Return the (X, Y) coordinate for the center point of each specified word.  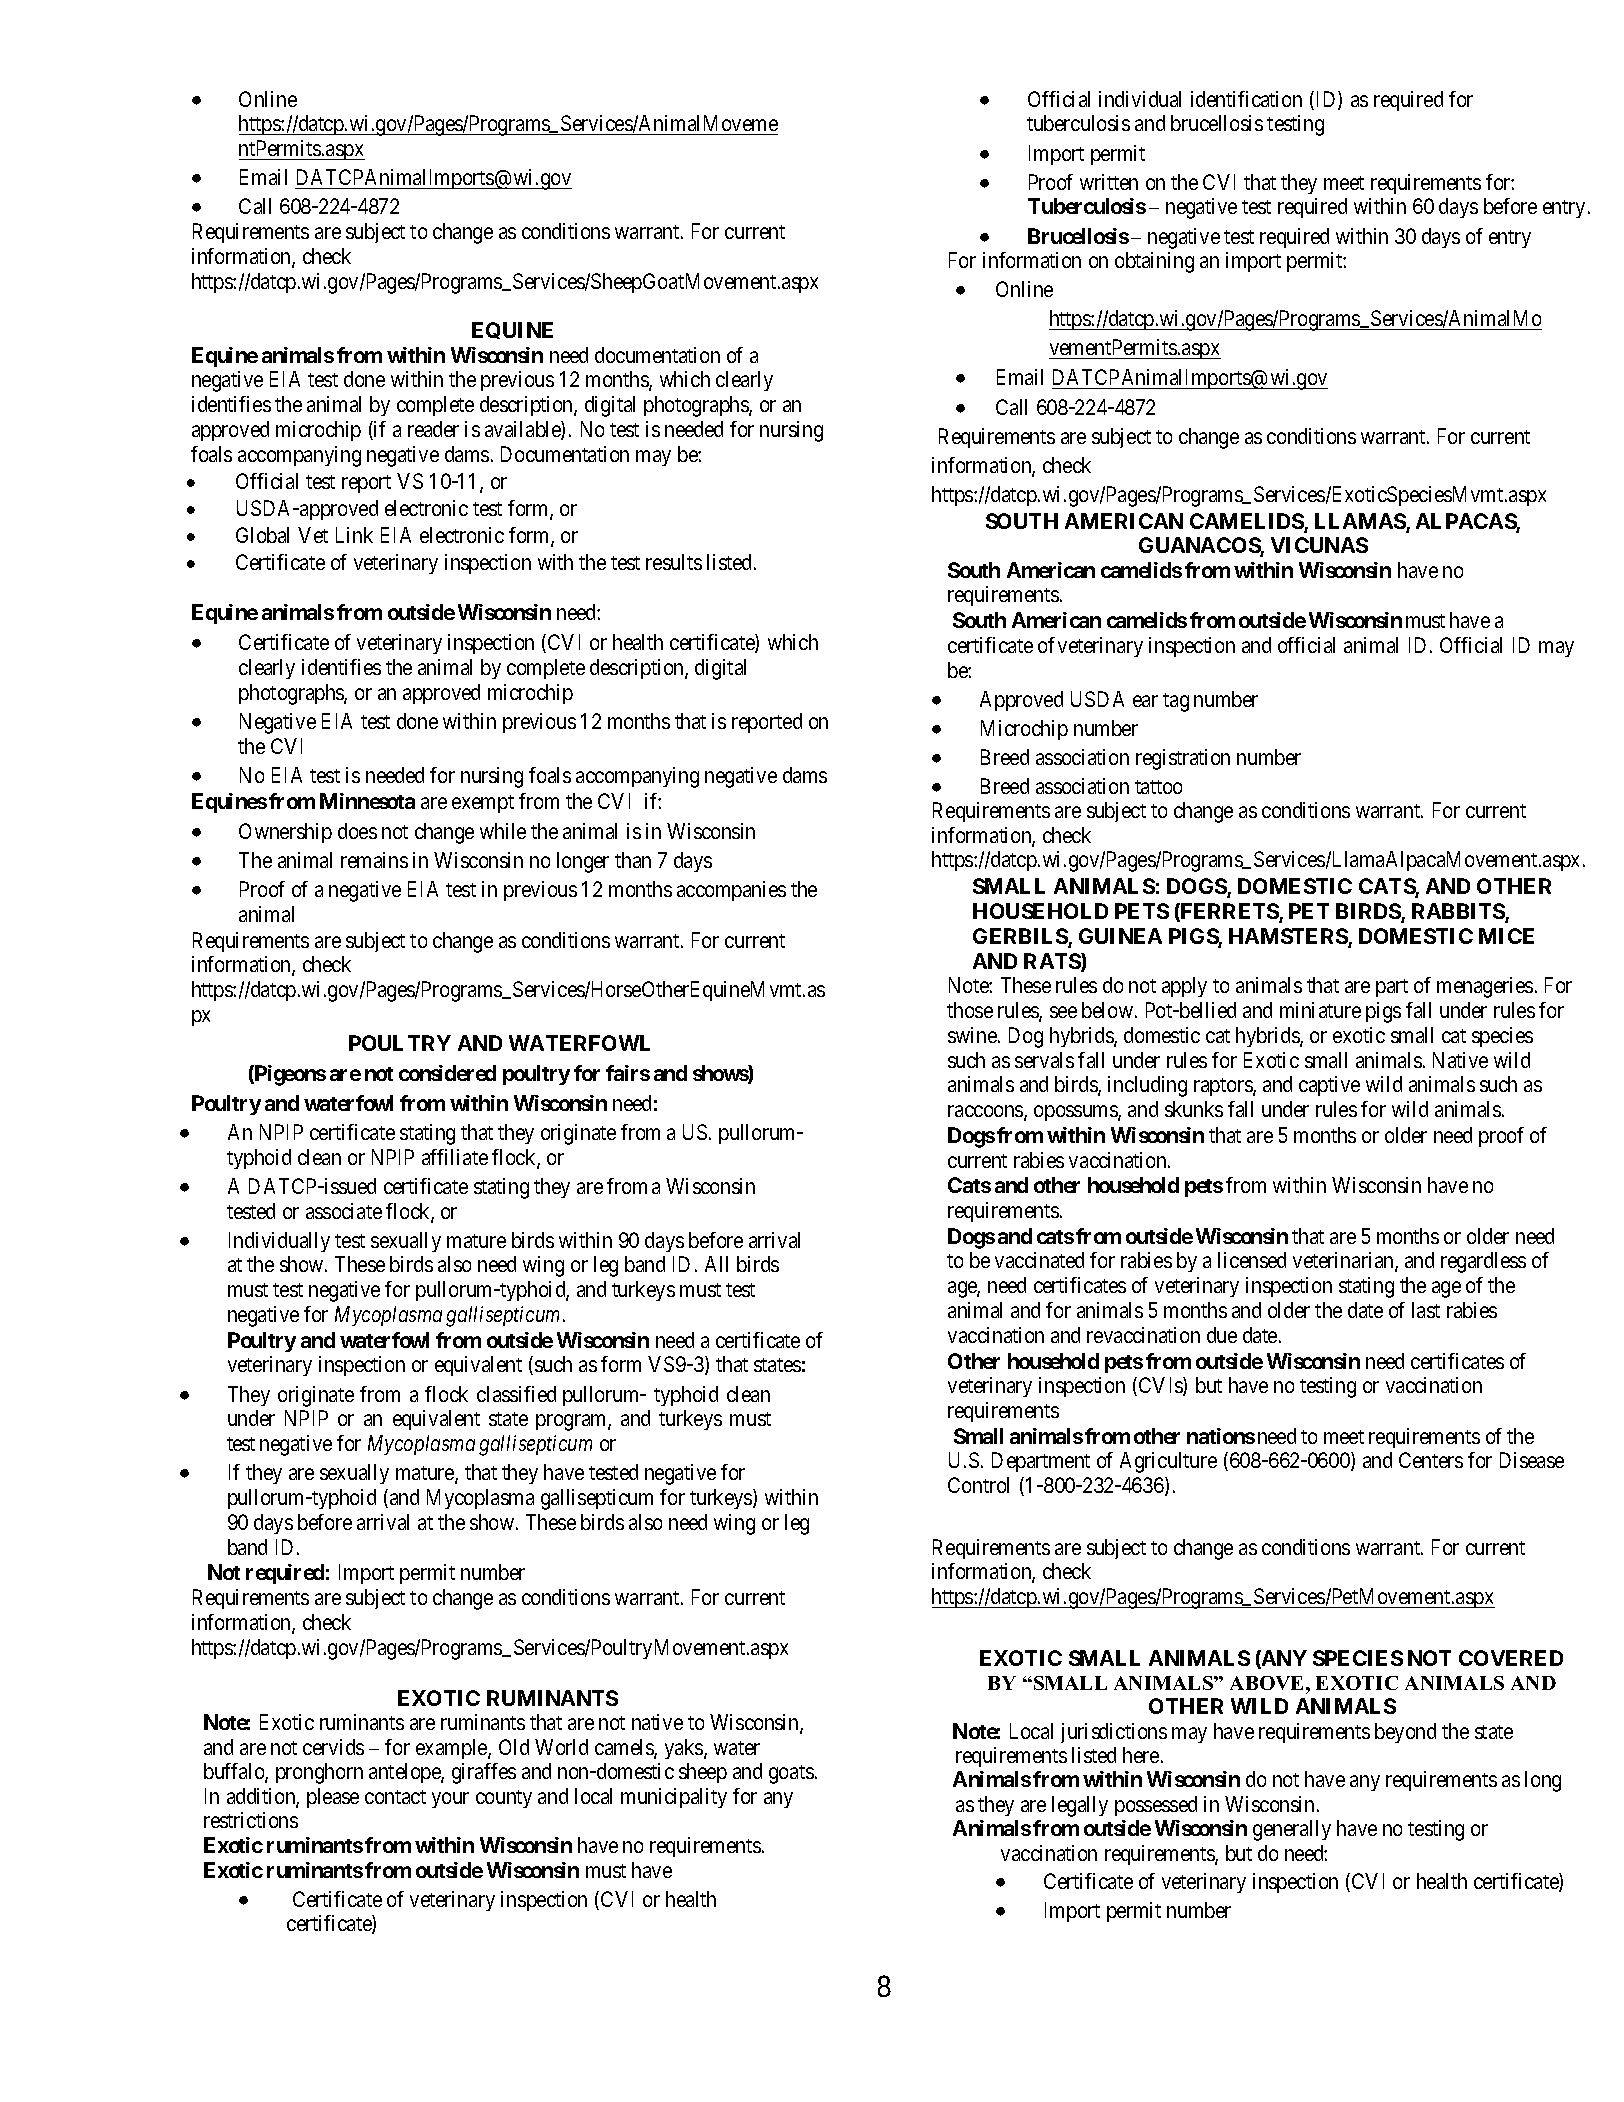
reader (433, 429)
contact (395, 1797)
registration (1183, 759)
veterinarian (1344, 1261)
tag (1176, 702)
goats (791, 1774)
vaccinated (1039, 1260)
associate (344, 1211)
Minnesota (367, 801)
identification (1246, 99)
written (1109, 182)
